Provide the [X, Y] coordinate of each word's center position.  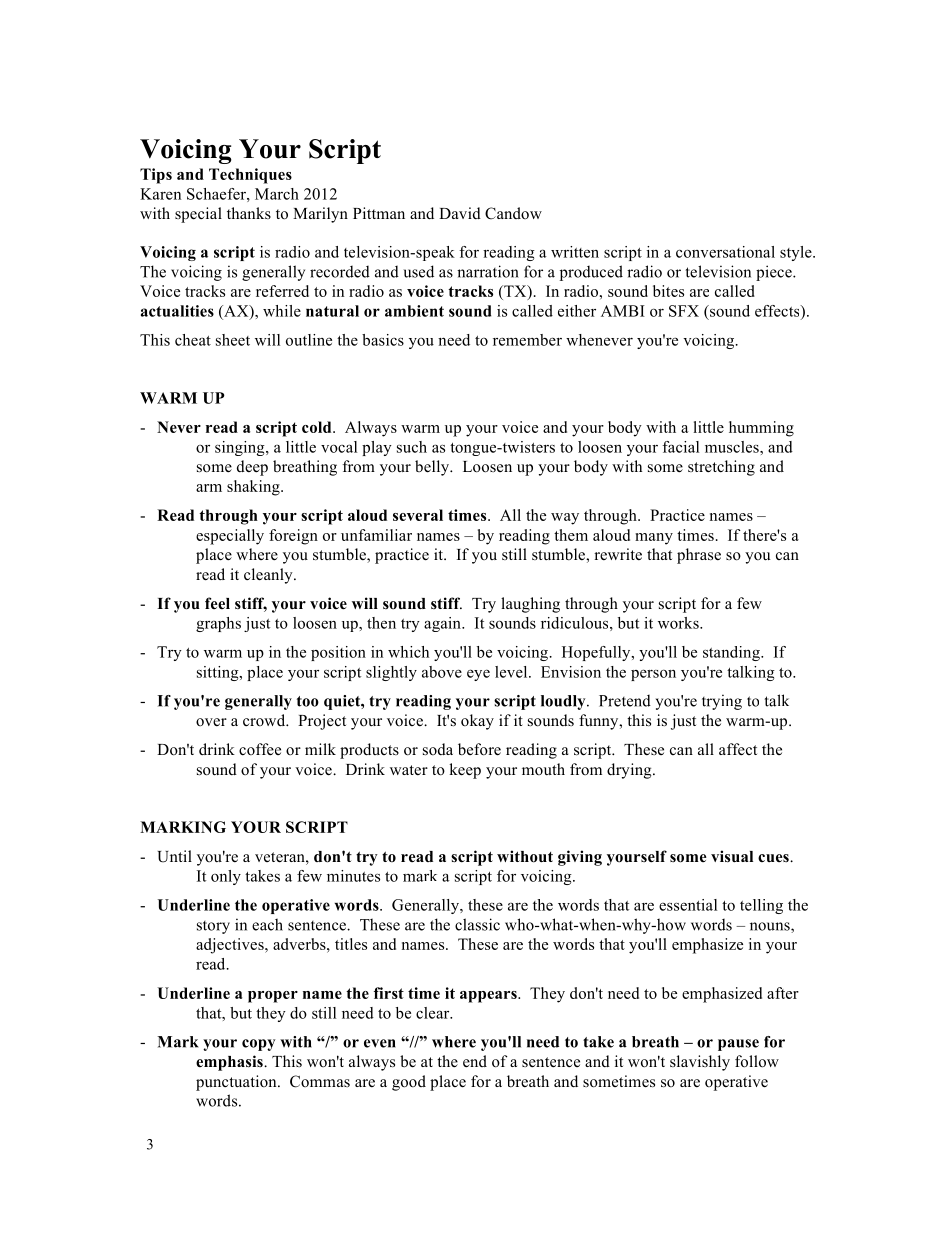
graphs [218, 624]
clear [434, 1013]
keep [465, 771]
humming [761, 429]
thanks [249, 213]
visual [732, 856]
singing [241, 448]
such [412, 447]
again [443, 624]
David [460, 213]
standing [732, 653]
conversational [725, 252]
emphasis [230, 1063]
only [226, 877]
